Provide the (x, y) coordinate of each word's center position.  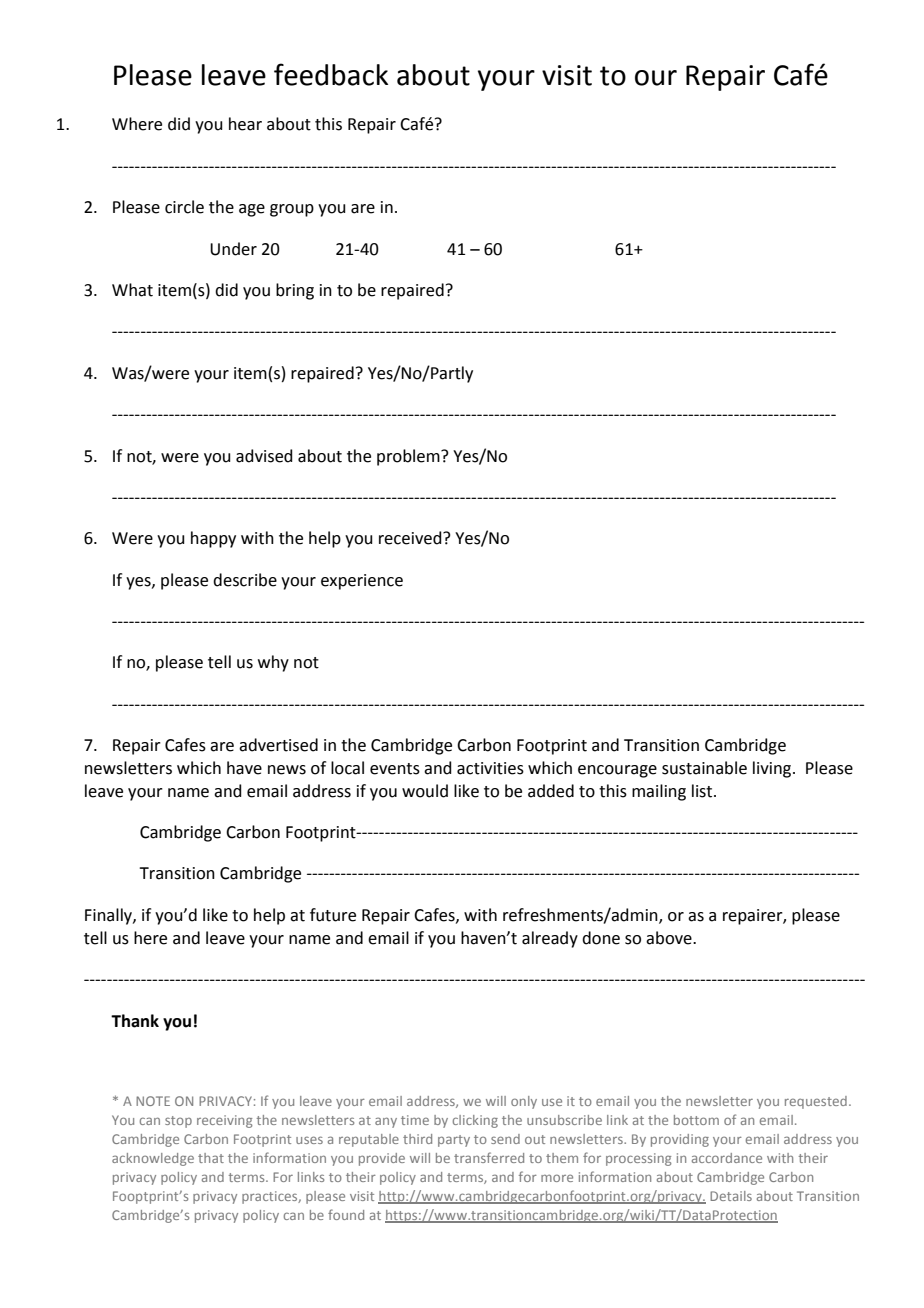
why (273, 663)
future (333, 915)
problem (409, 457)
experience (362, 582)
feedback (331, 74)
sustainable (704, 768)
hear (245, 124)
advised (264, 456)
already (550, 939)
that (211, 1158)
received (411, 538)
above (670, 938)
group (292, 210)
